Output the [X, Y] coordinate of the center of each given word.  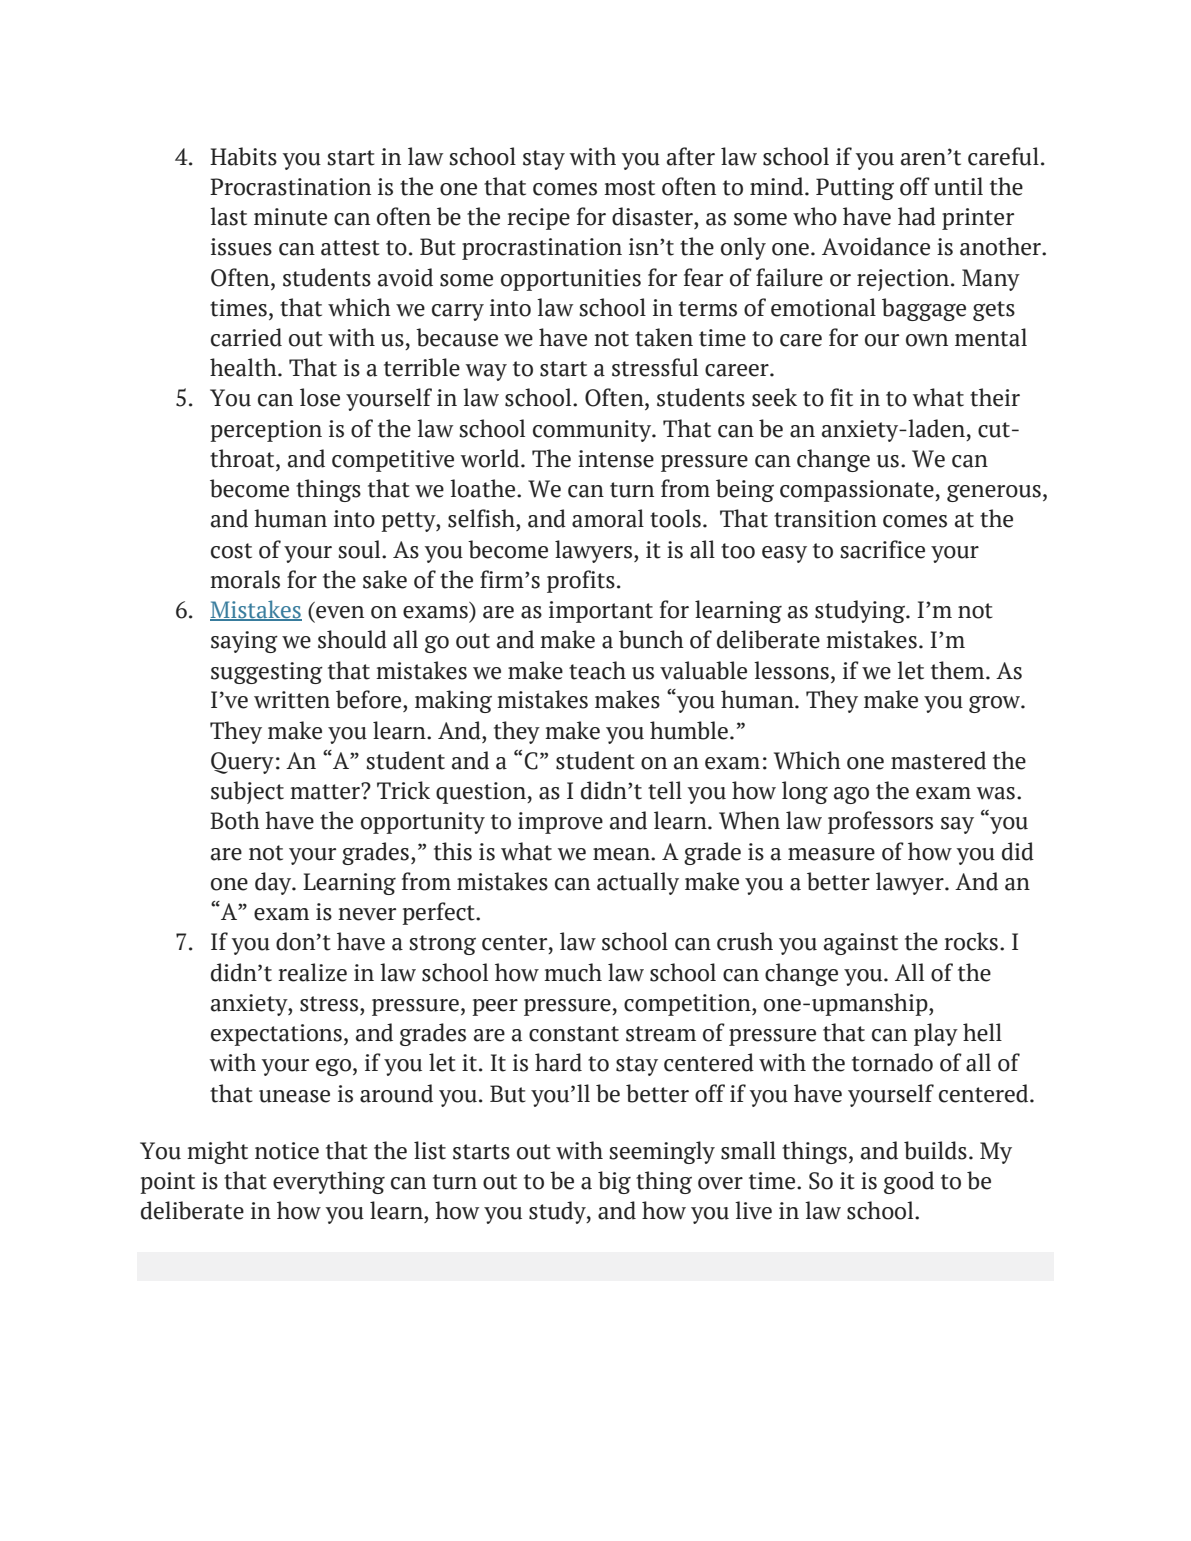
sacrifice [882, 549]
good [909, 1182]
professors [880, 822]
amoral [608, 518]
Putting [855, 189]
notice [287, 1151]
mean [622, 854]
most [629, 188]
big [614, 1182]
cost [231, 551]
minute [290, 217]
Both [235, 820]
